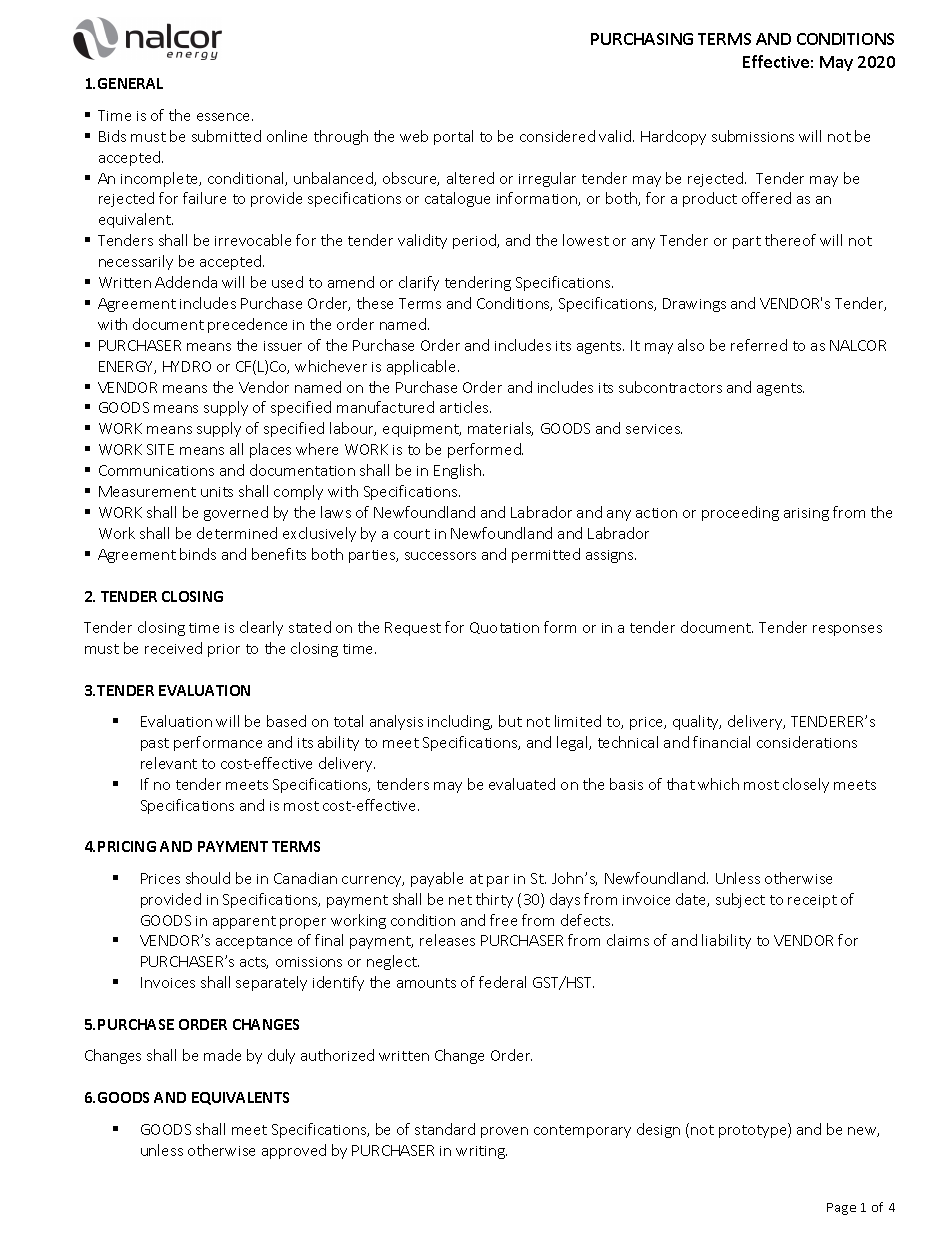  What do you see at coordinates (504, 628) in the screenshot?
I see `Quotation` at bounding box center [504, 628].
